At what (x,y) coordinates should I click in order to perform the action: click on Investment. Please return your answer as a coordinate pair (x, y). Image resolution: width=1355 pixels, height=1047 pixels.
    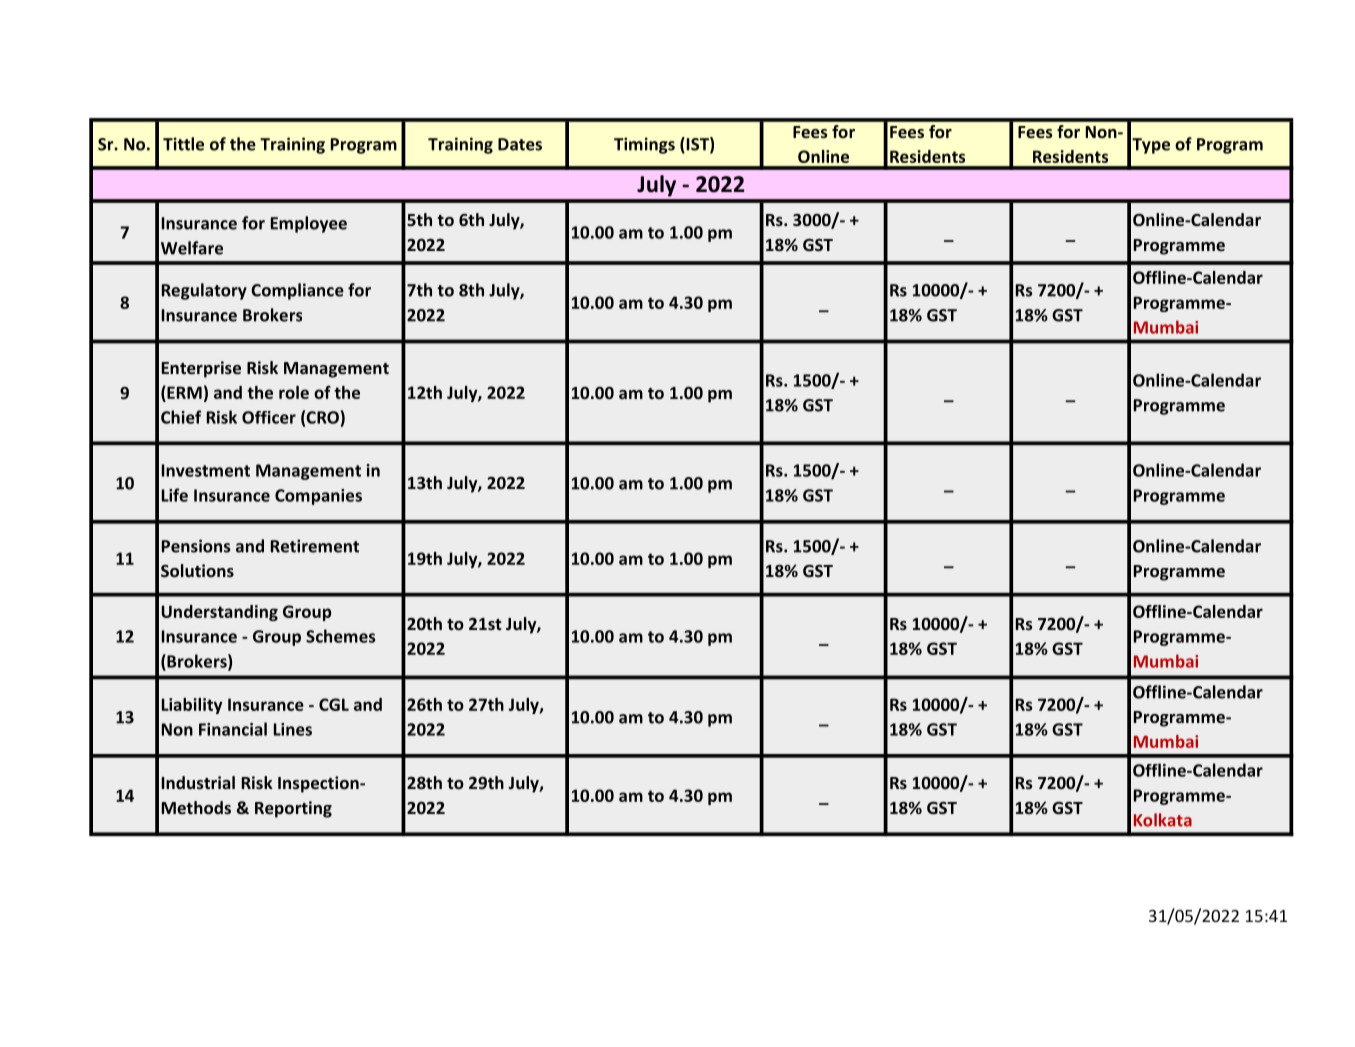
    Looking at the image, I should click on (206, 470).
